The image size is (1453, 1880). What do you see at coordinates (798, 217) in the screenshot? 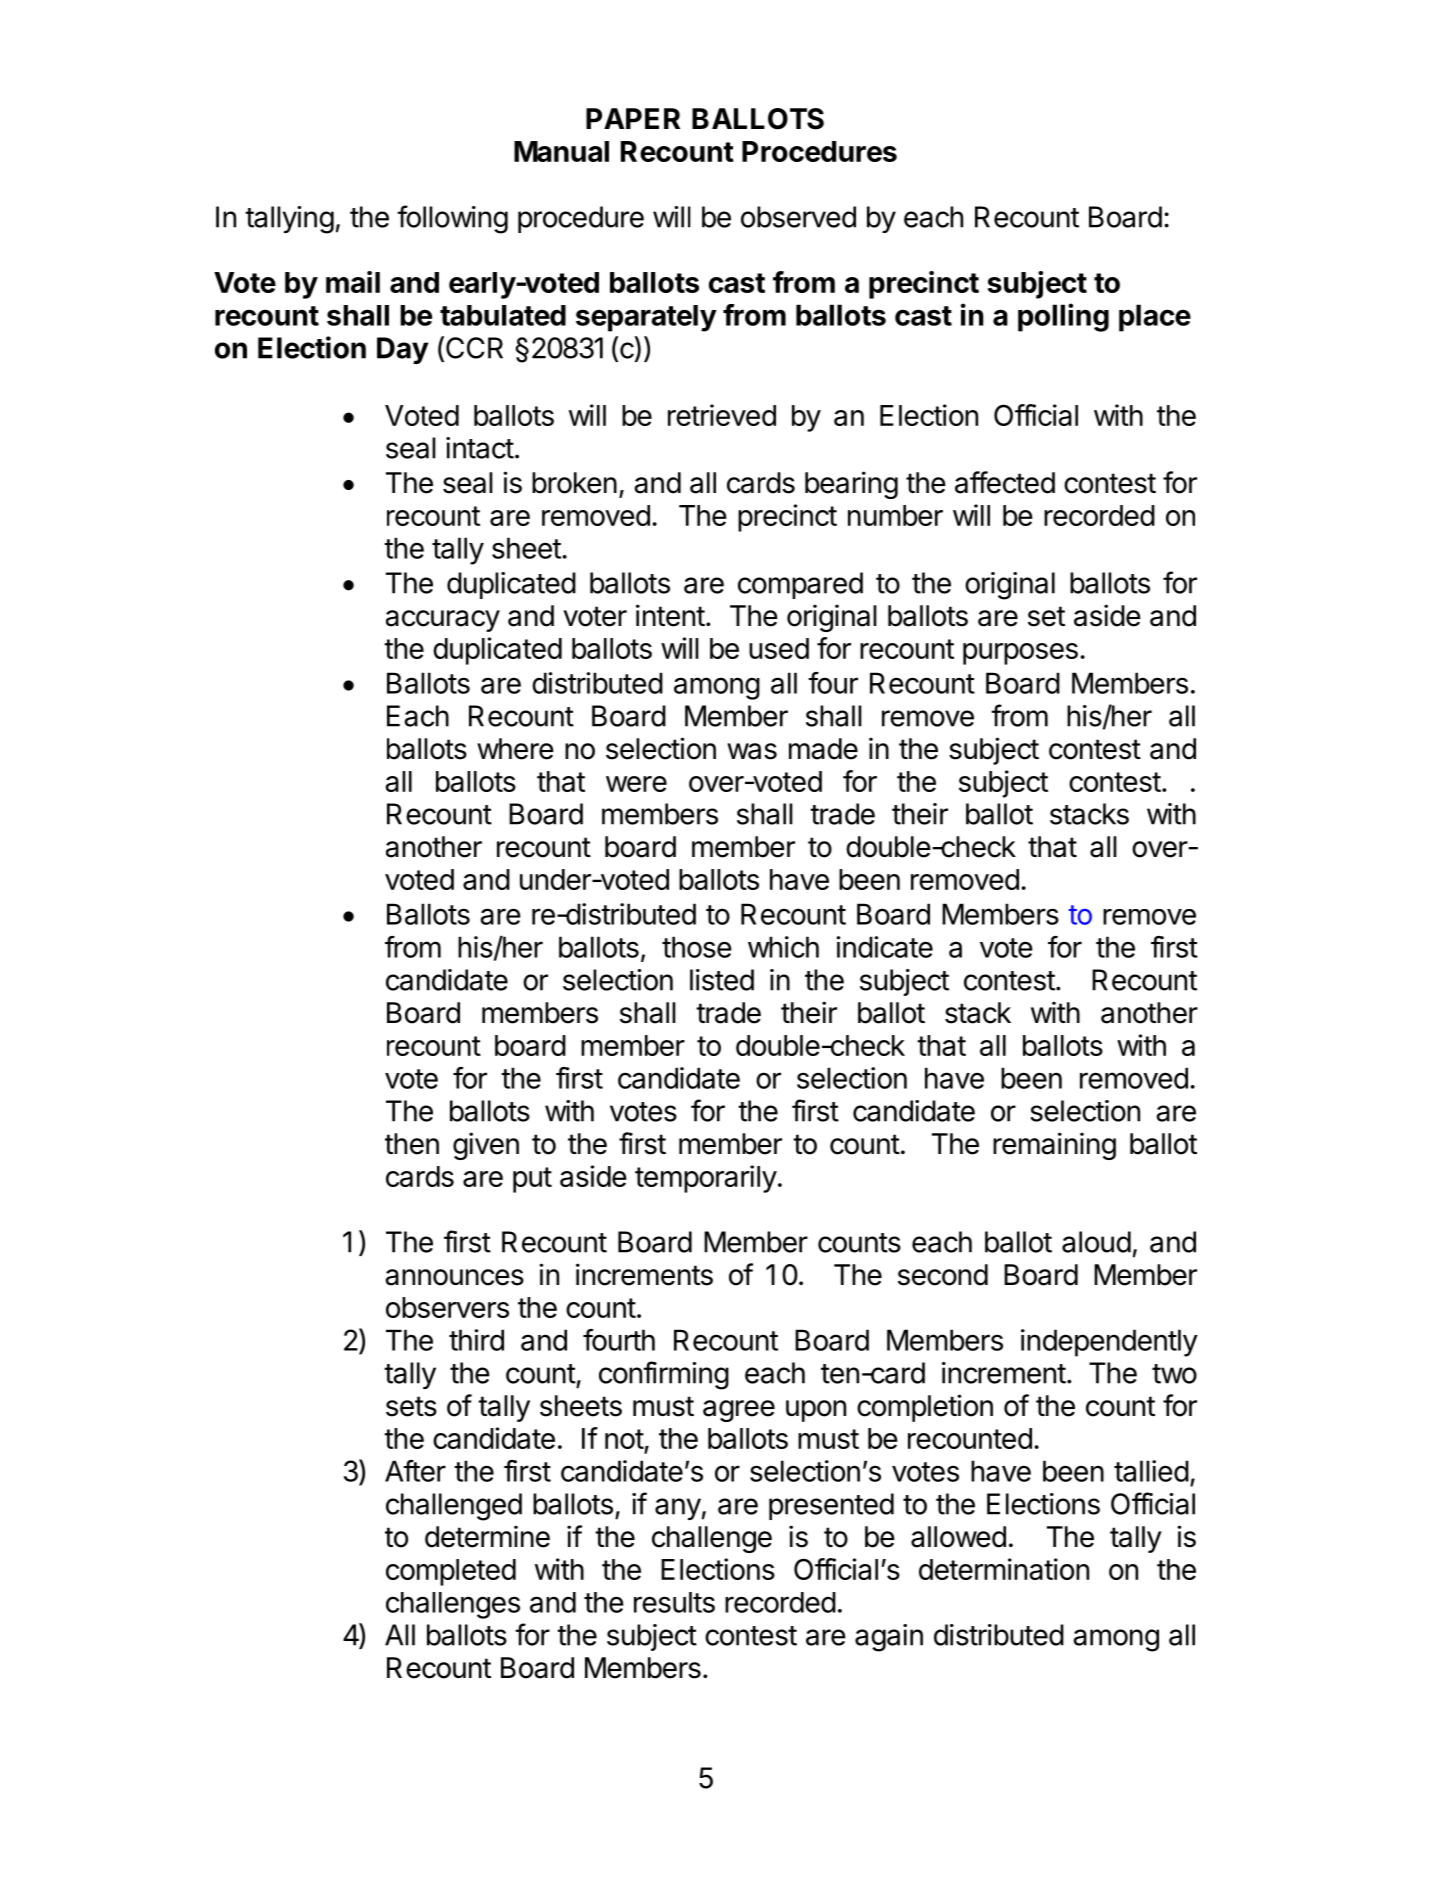
I see `observed` at bounding box center [798, 217].
